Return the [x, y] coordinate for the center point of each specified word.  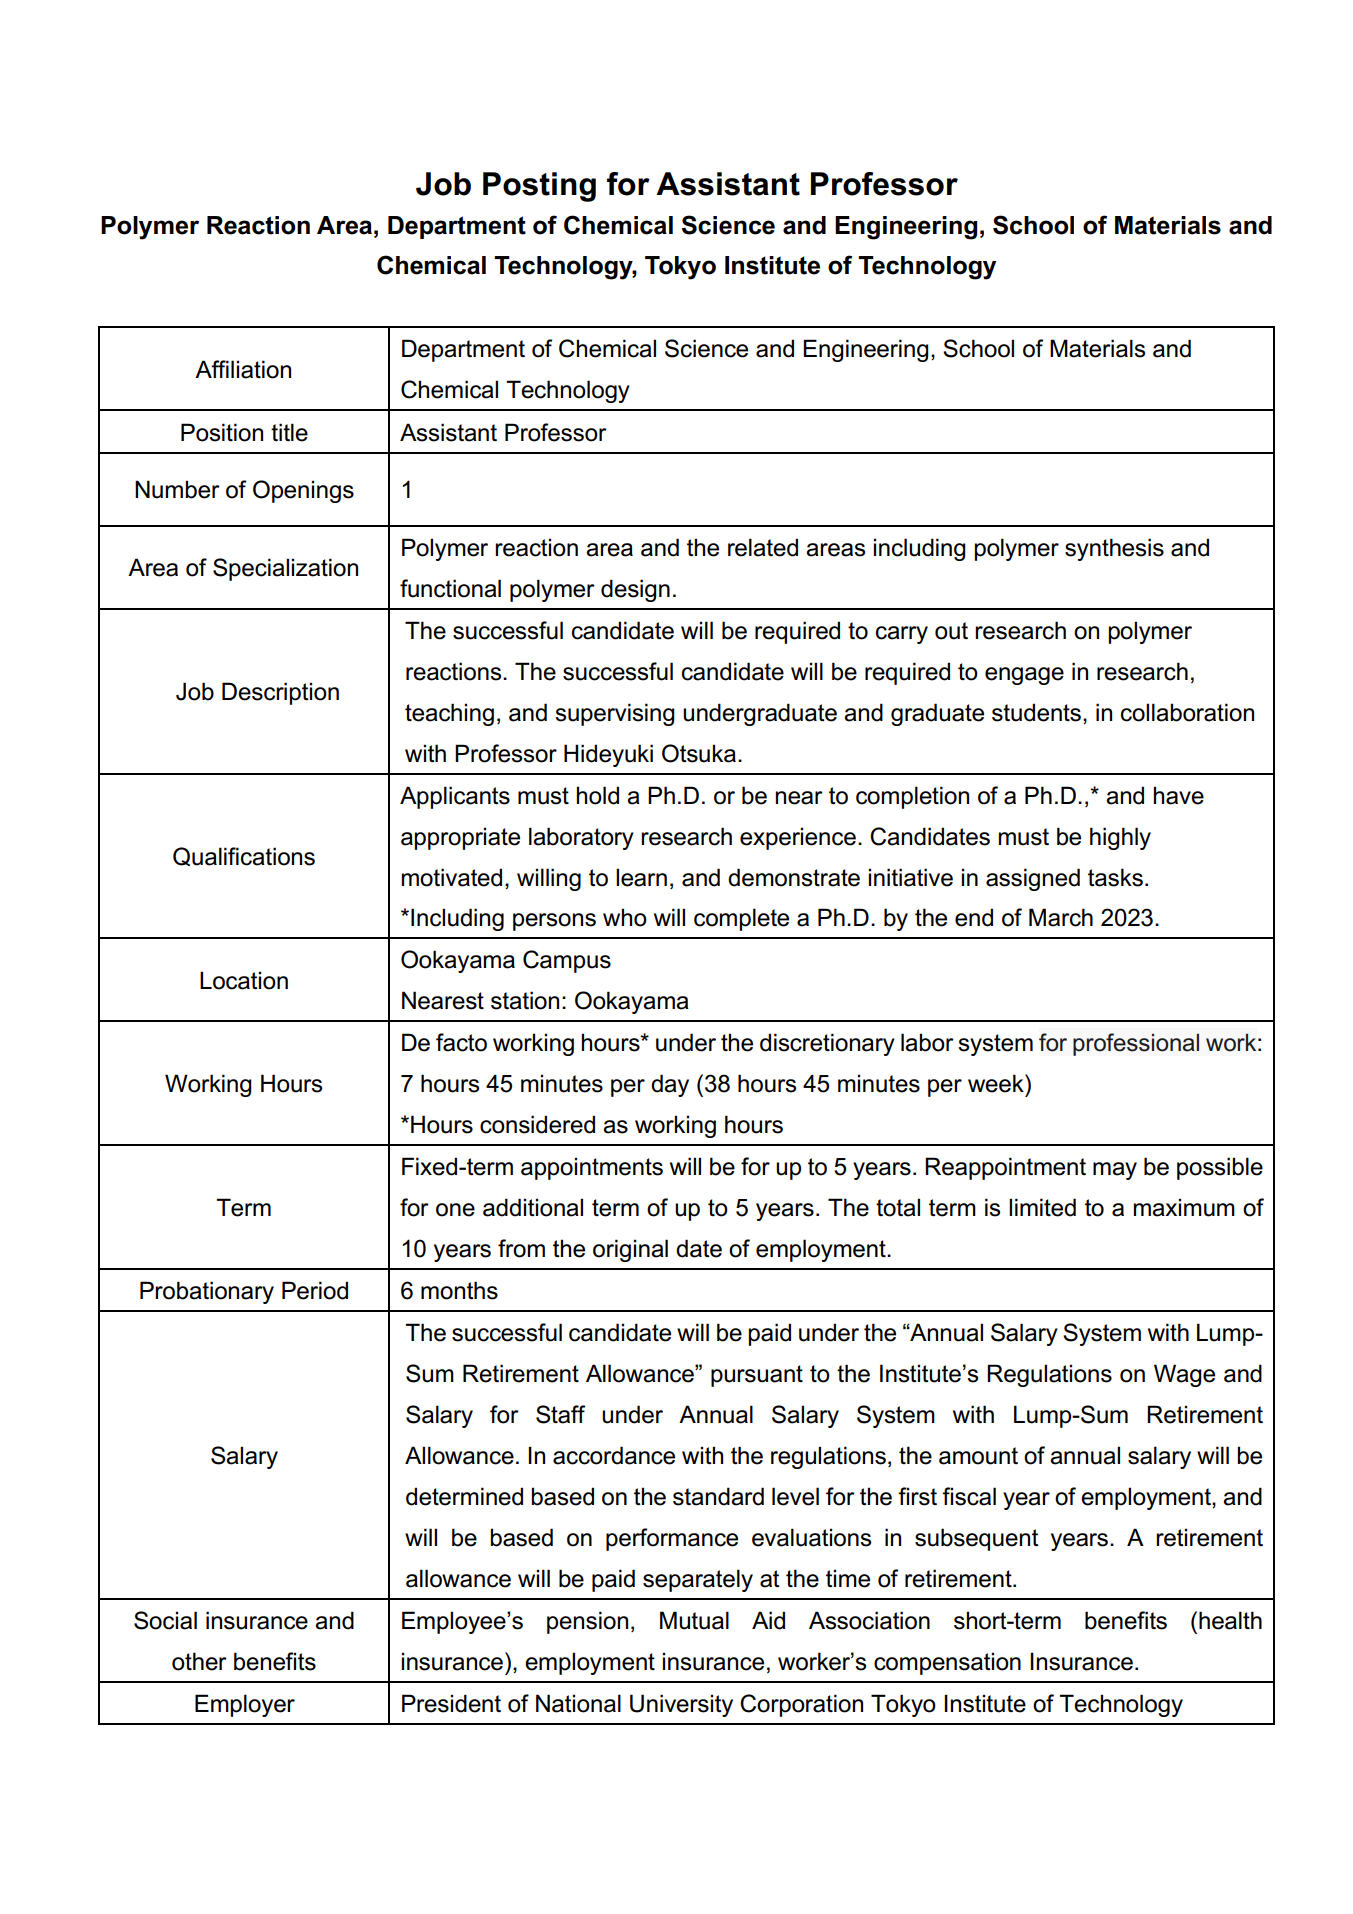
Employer [245, 1705]
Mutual [694, 1620]
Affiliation [243, 369]
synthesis [1114, 549]
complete [741, 919]
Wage [1184, 1375]
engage [1024, 676]
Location [244, 980]
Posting [539, 187]
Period [315, 1290]
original [630, 1250]
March [1061, 917]
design [635, 590]
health [1230, 1620]
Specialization [285, 569]
